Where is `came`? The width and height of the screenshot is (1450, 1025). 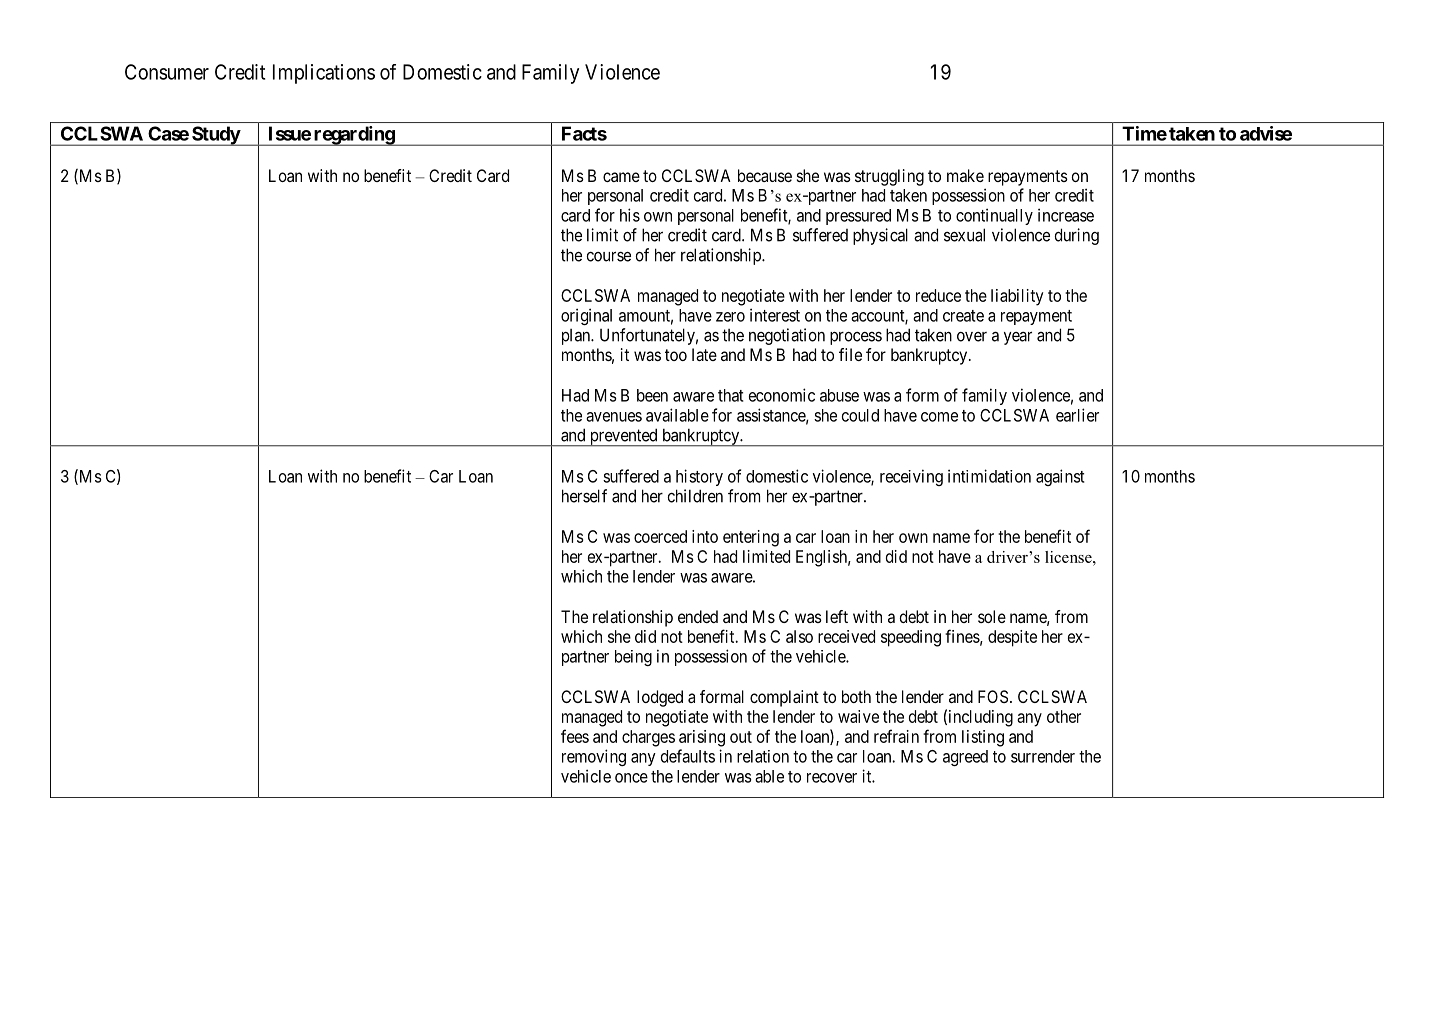
came is located at coordinates (621, 177).
